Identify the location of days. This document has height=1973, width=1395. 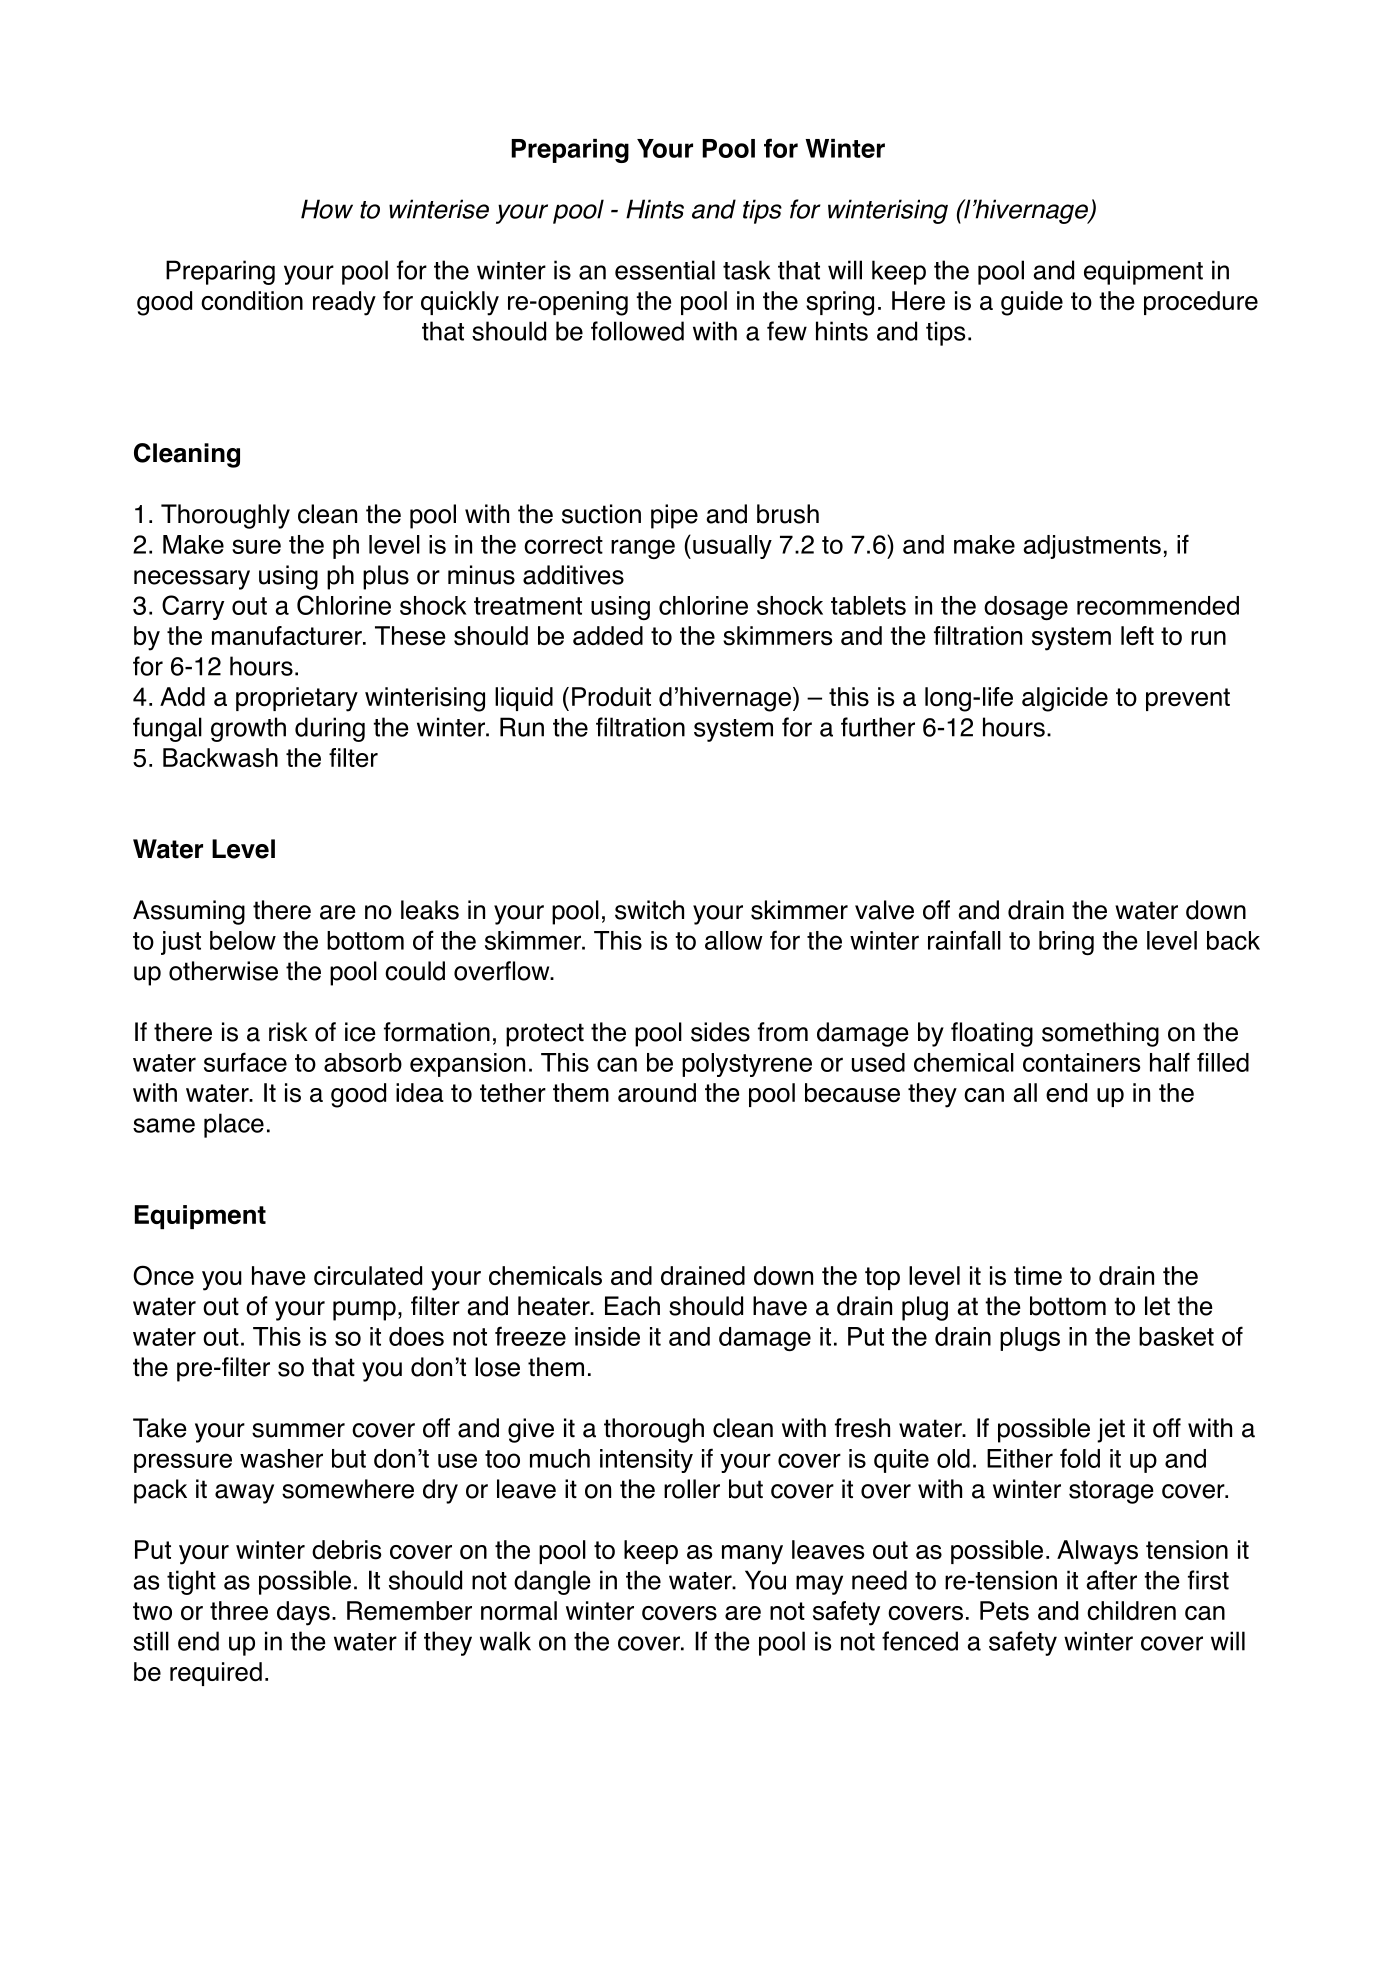
(303, 1613).
